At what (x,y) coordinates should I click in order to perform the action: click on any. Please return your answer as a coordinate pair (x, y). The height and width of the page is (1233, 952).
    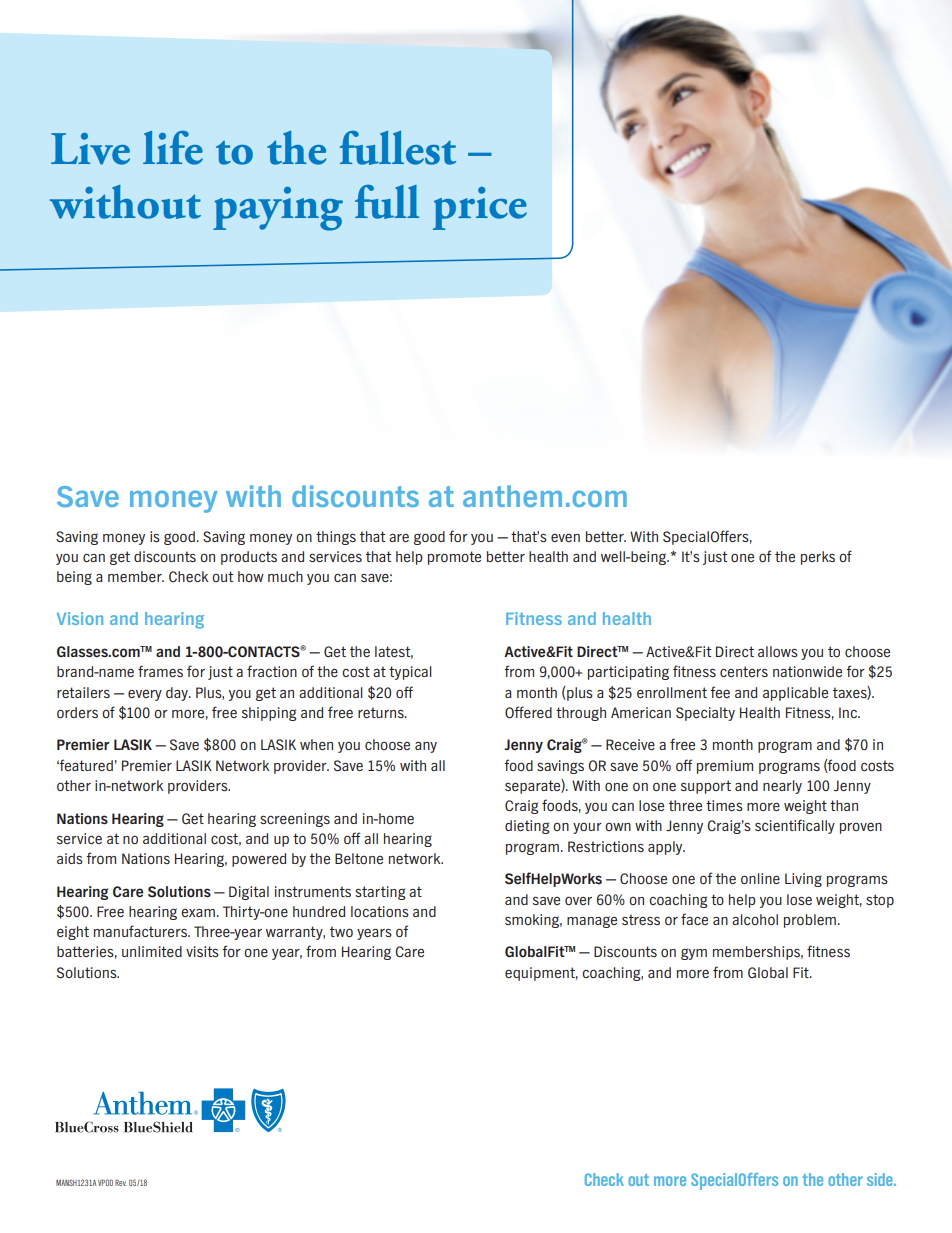
    Looking at the image, I should click on (426, 747).
